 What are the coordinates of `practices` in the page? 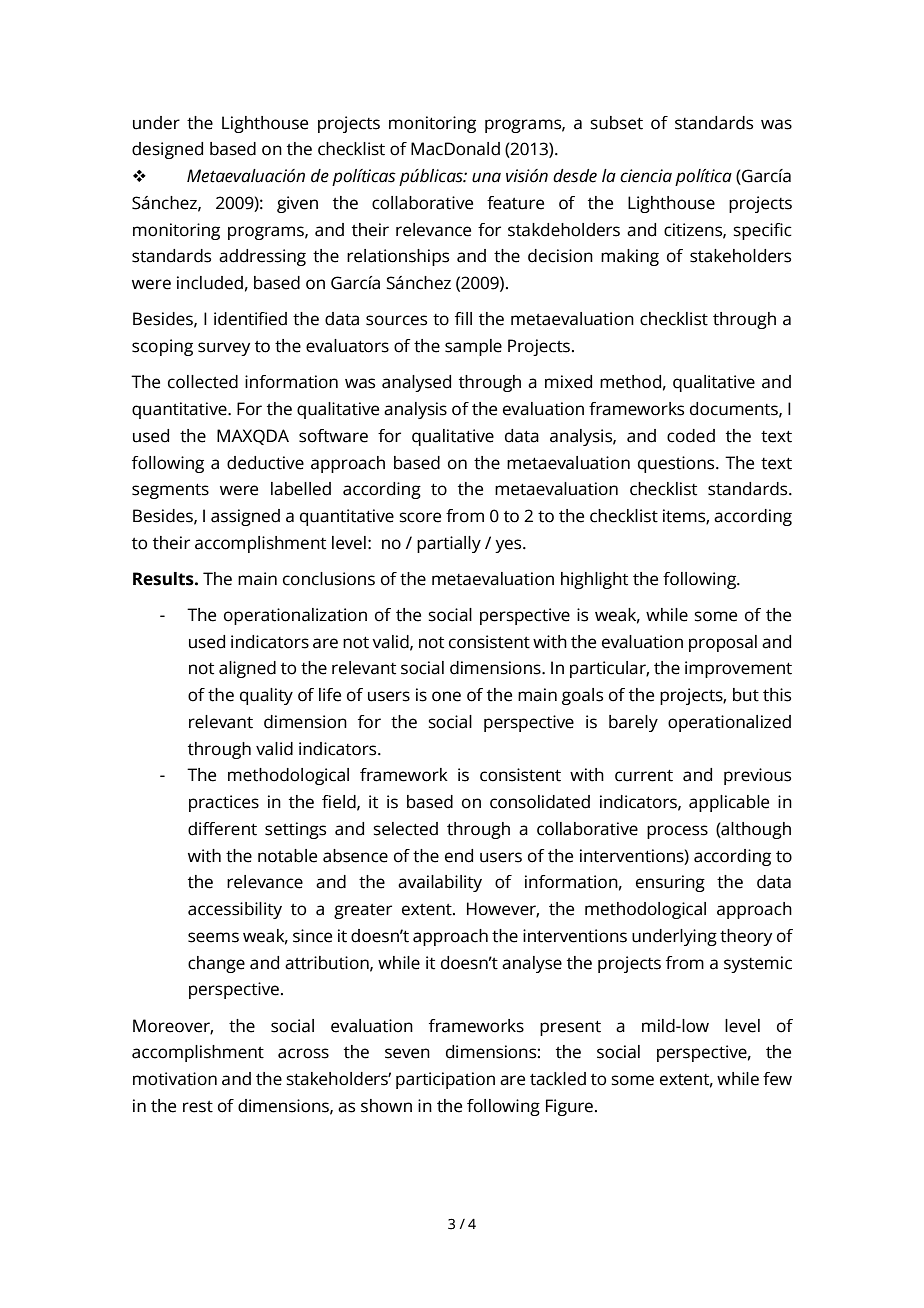 It's located at (224, 803).
